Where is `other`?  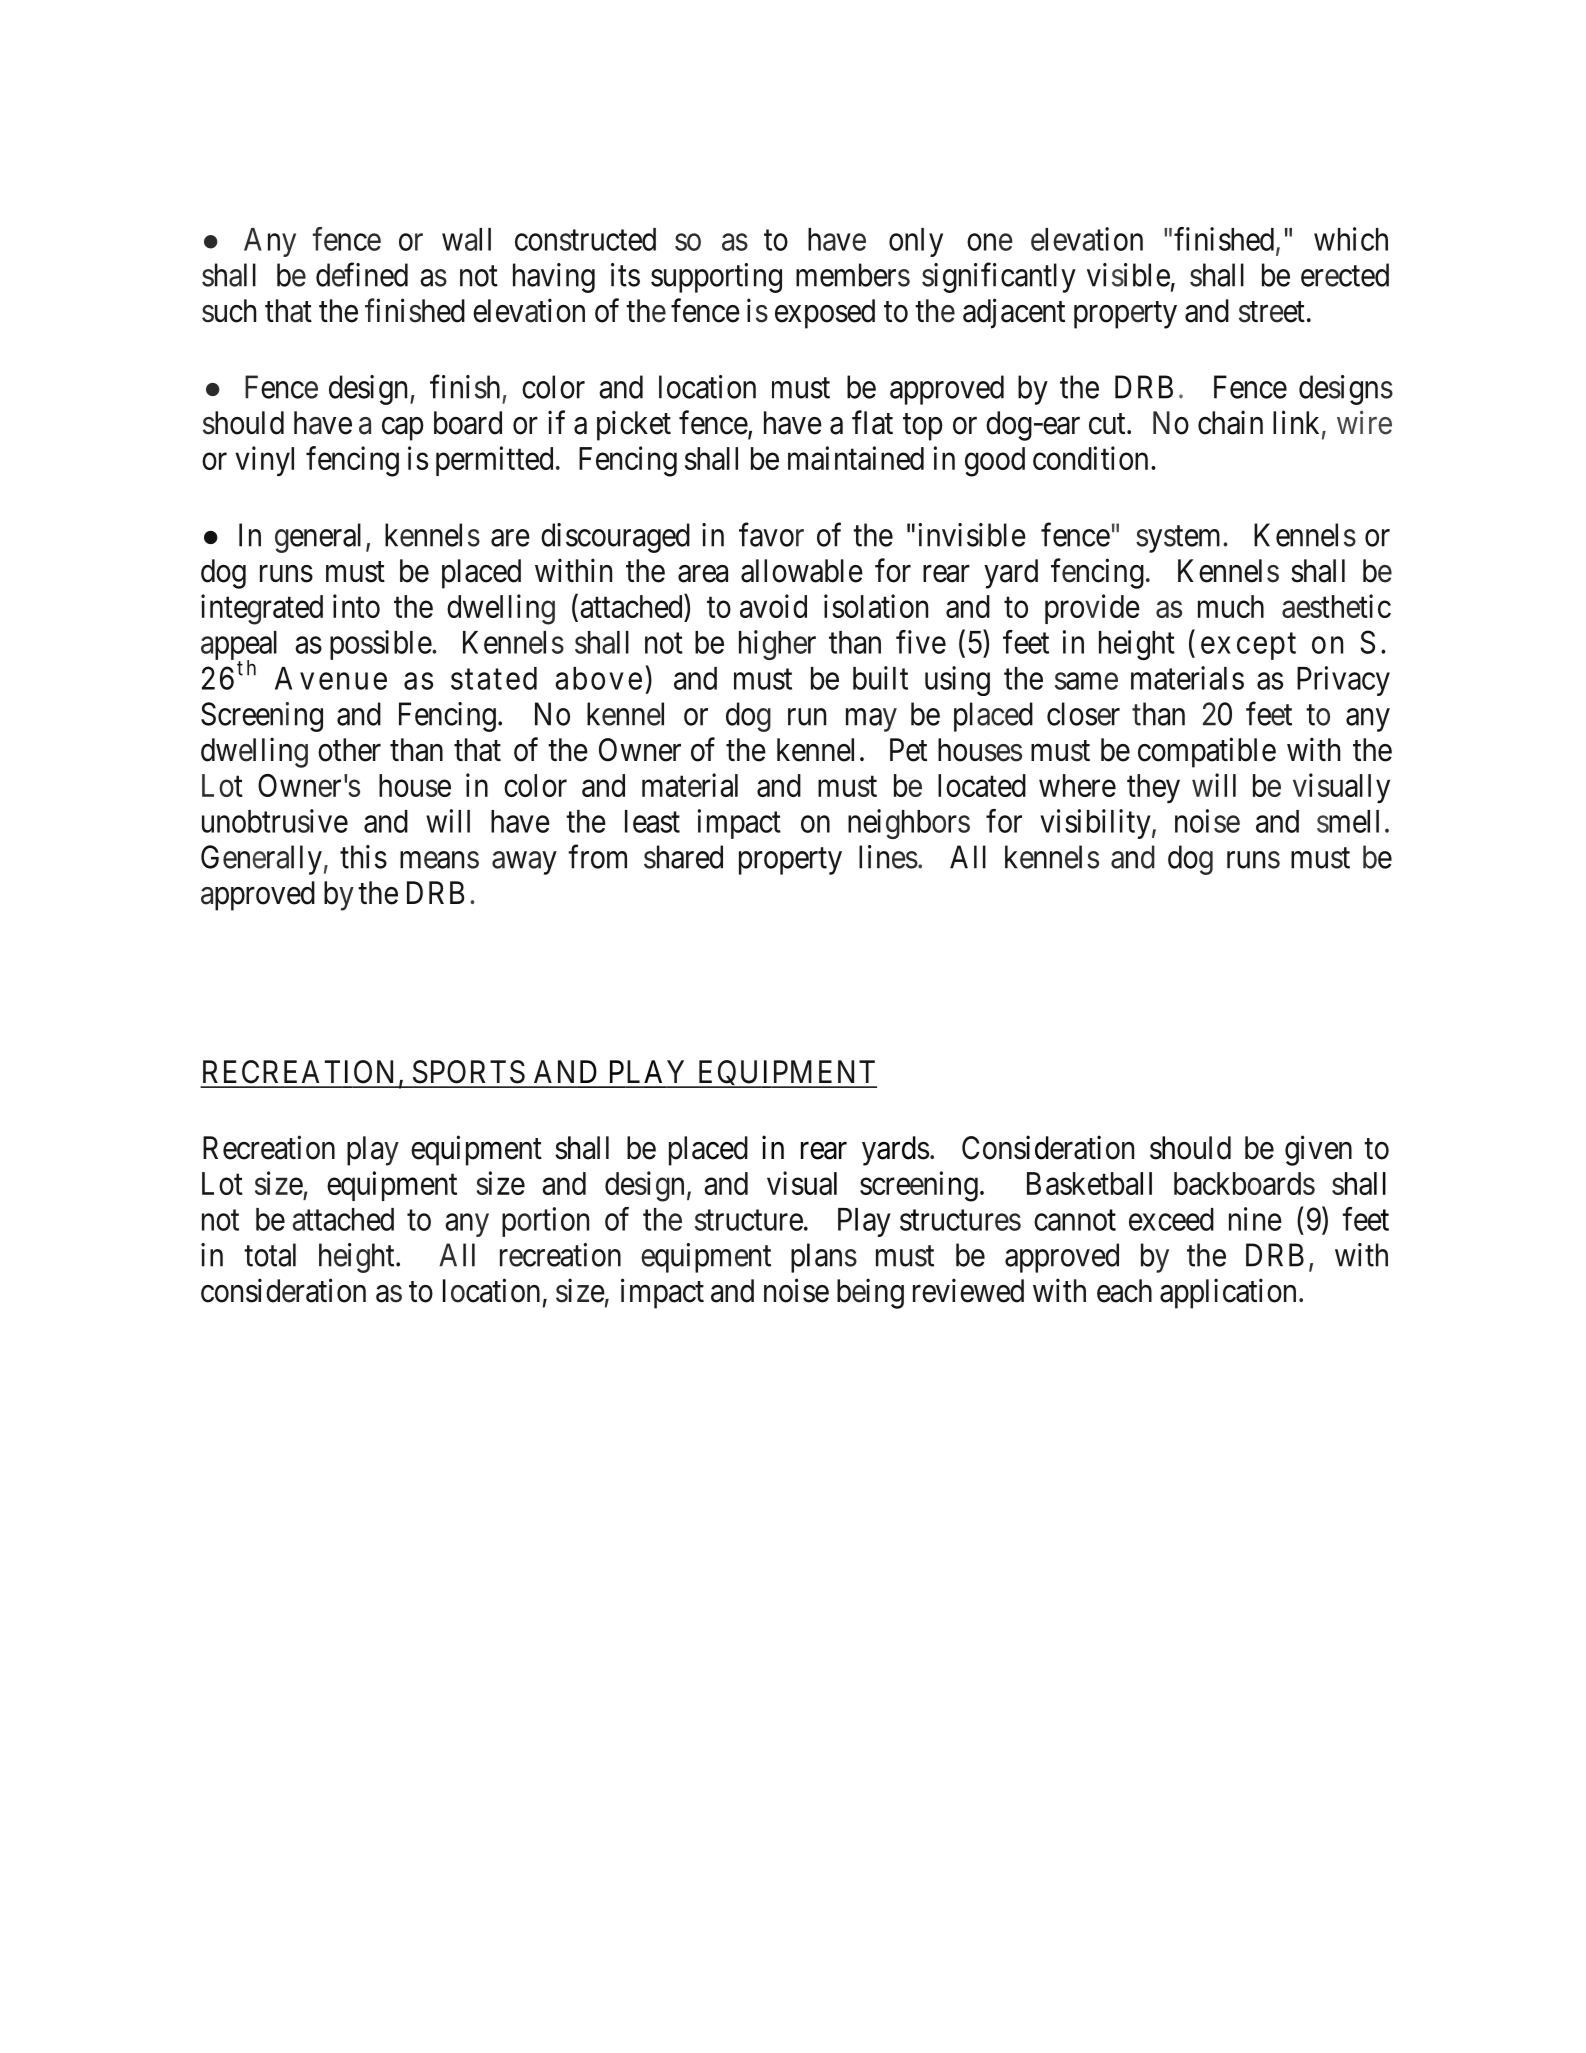 other is located at coordinates (349, 750).
